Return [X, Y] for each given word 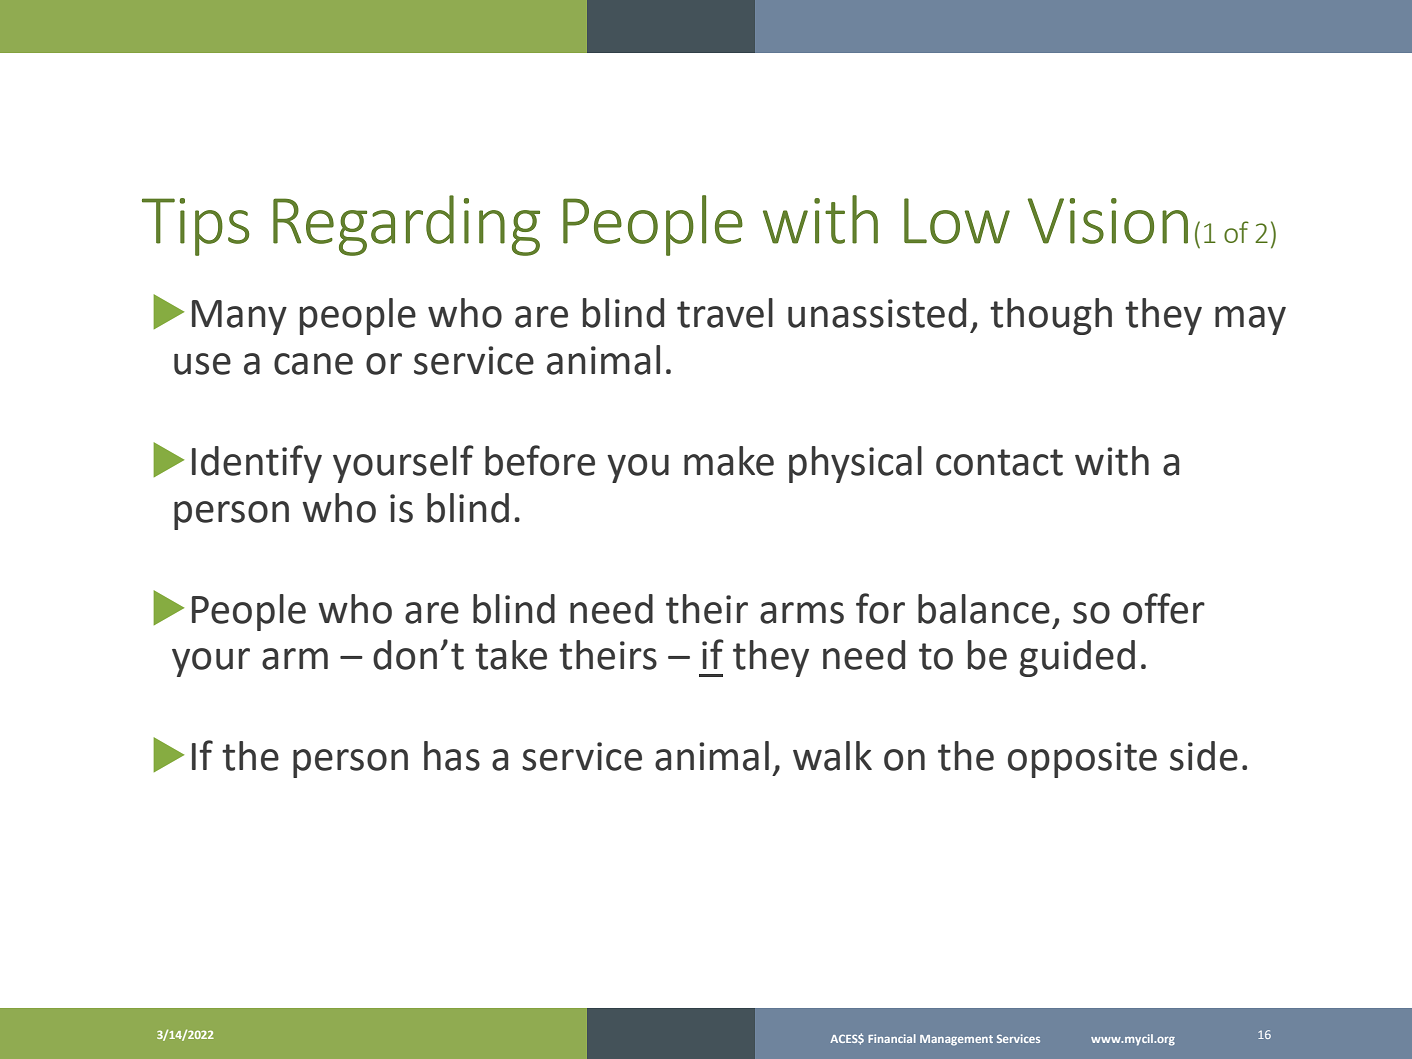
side [1204, 756]
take [511, 655]
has [452, 756]
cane [313, 364]
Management [956, 1040]
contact [999, 462]
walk [832, 756]
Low [957, 221]
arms [802, 613]
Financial [892, 1038]
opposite [1082, 760]
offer [1164, 608]
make [729, 461]
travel [725, 313]
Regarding [406, 225]
